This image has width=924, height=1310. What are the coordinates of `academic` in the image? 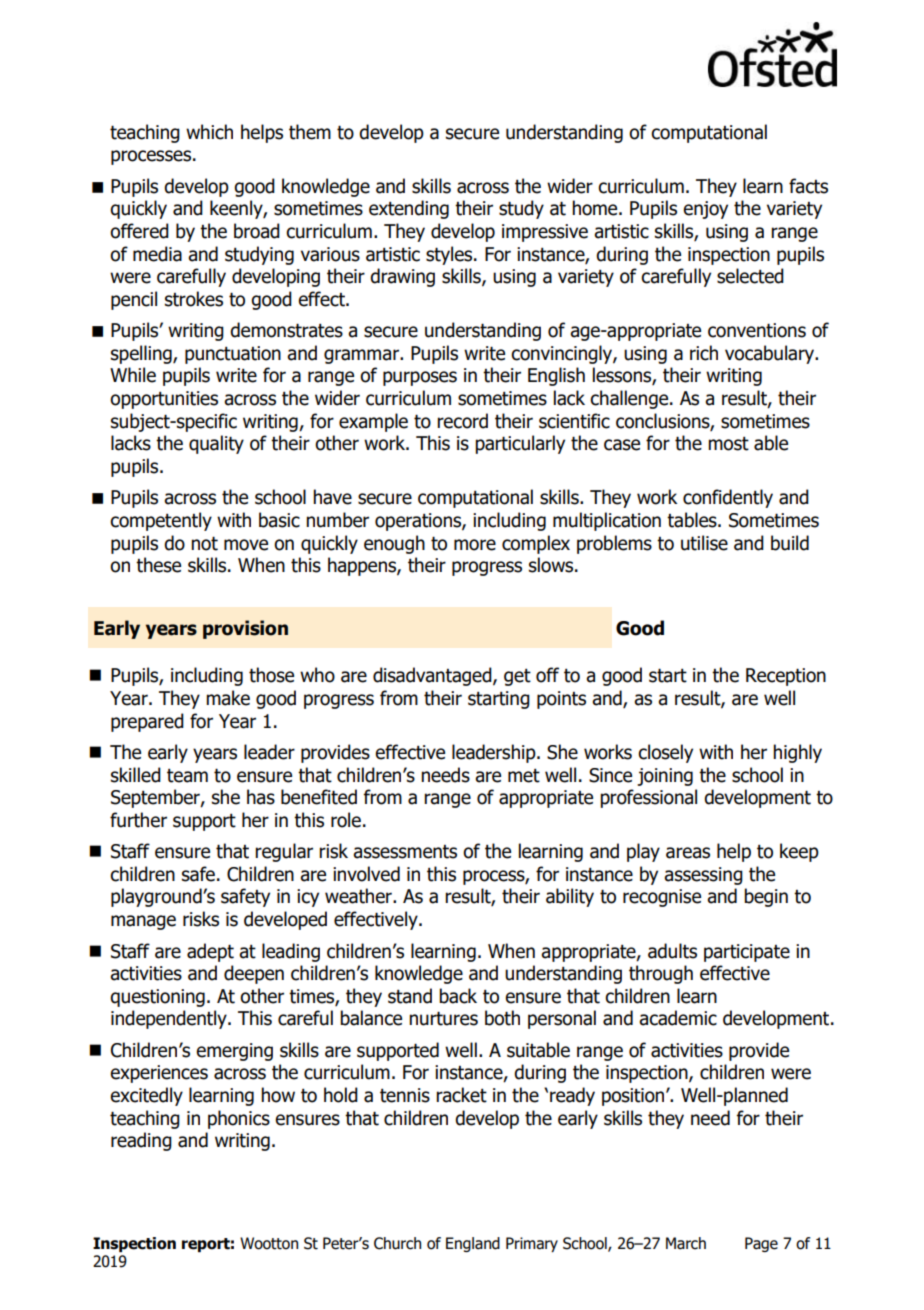 It's located at (678, 1018).
